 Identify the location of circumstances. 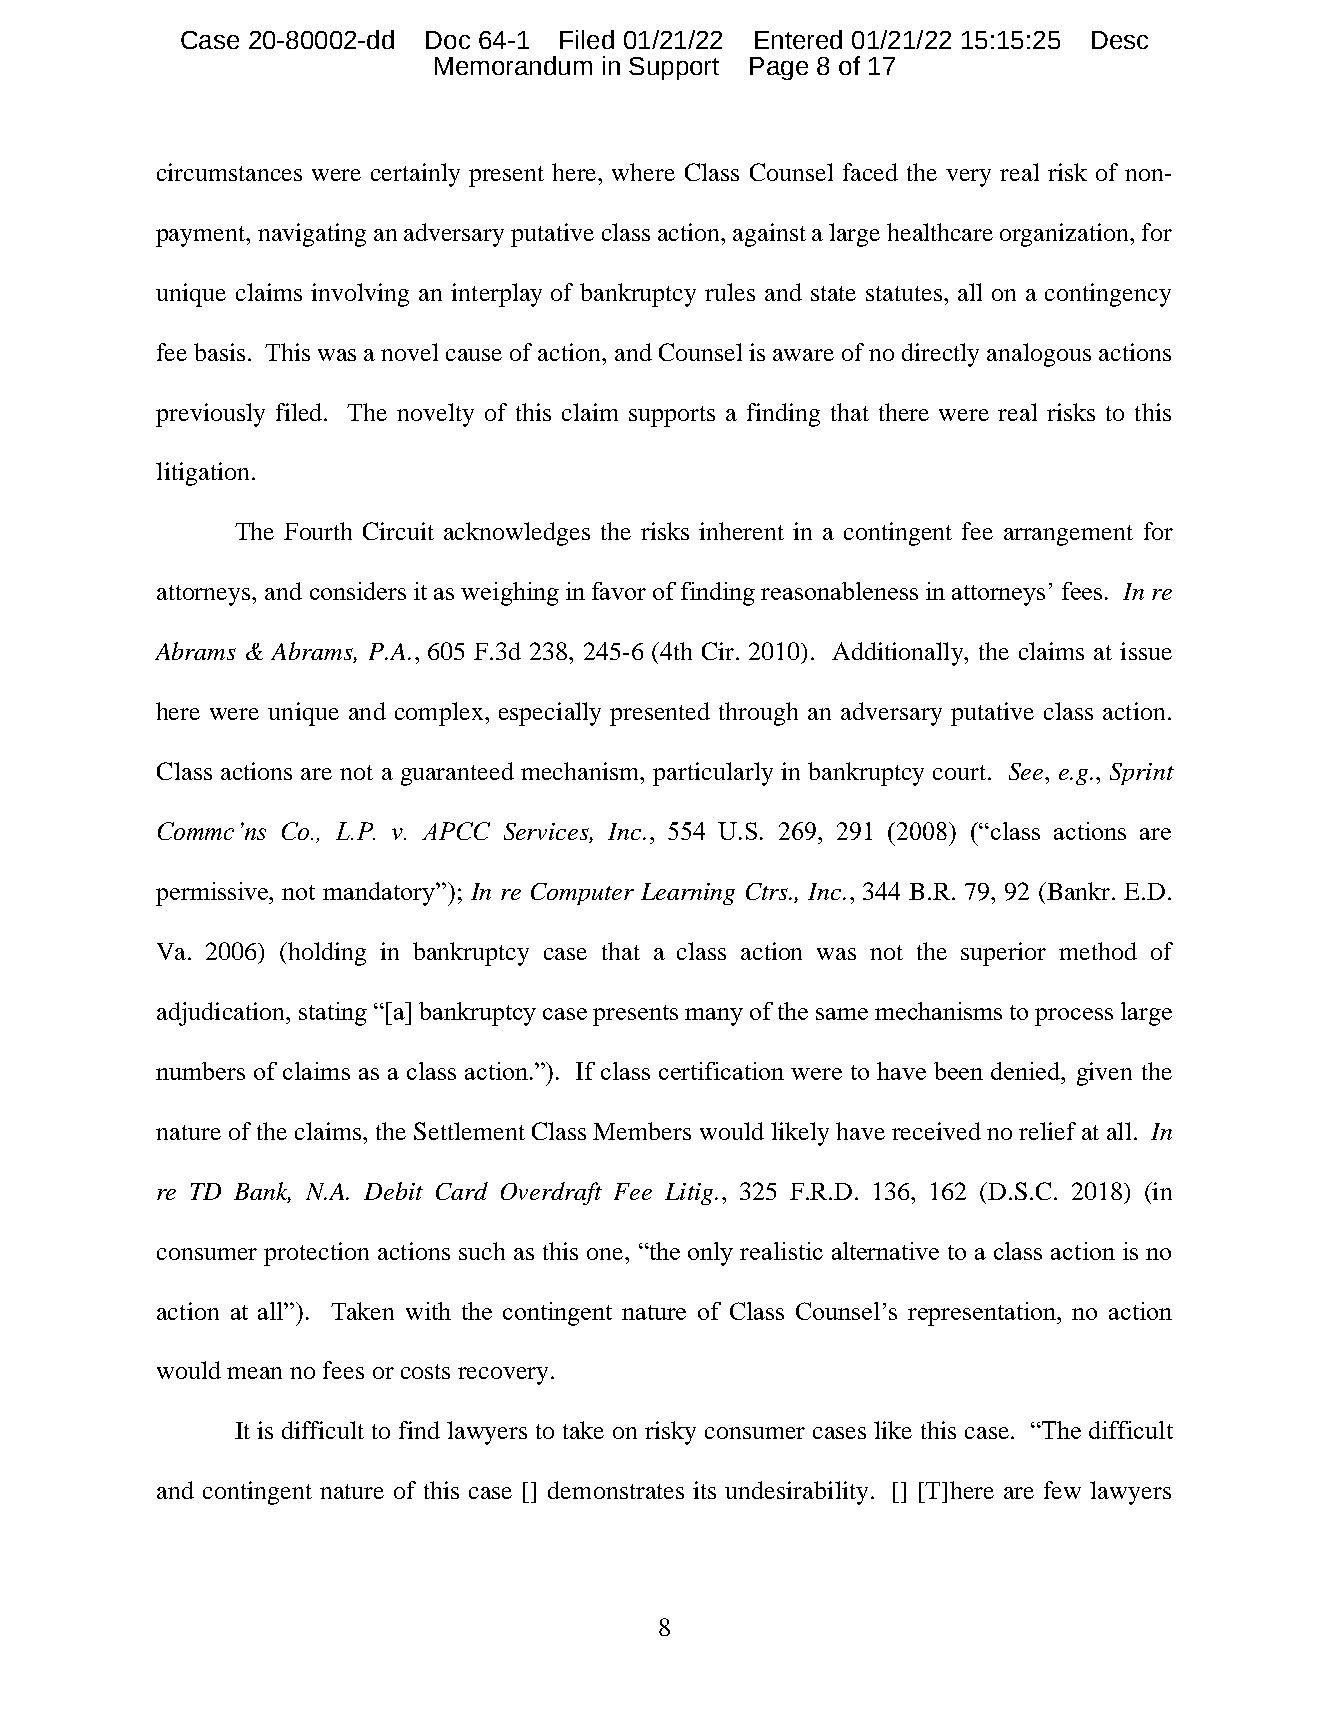
(229, 172).
